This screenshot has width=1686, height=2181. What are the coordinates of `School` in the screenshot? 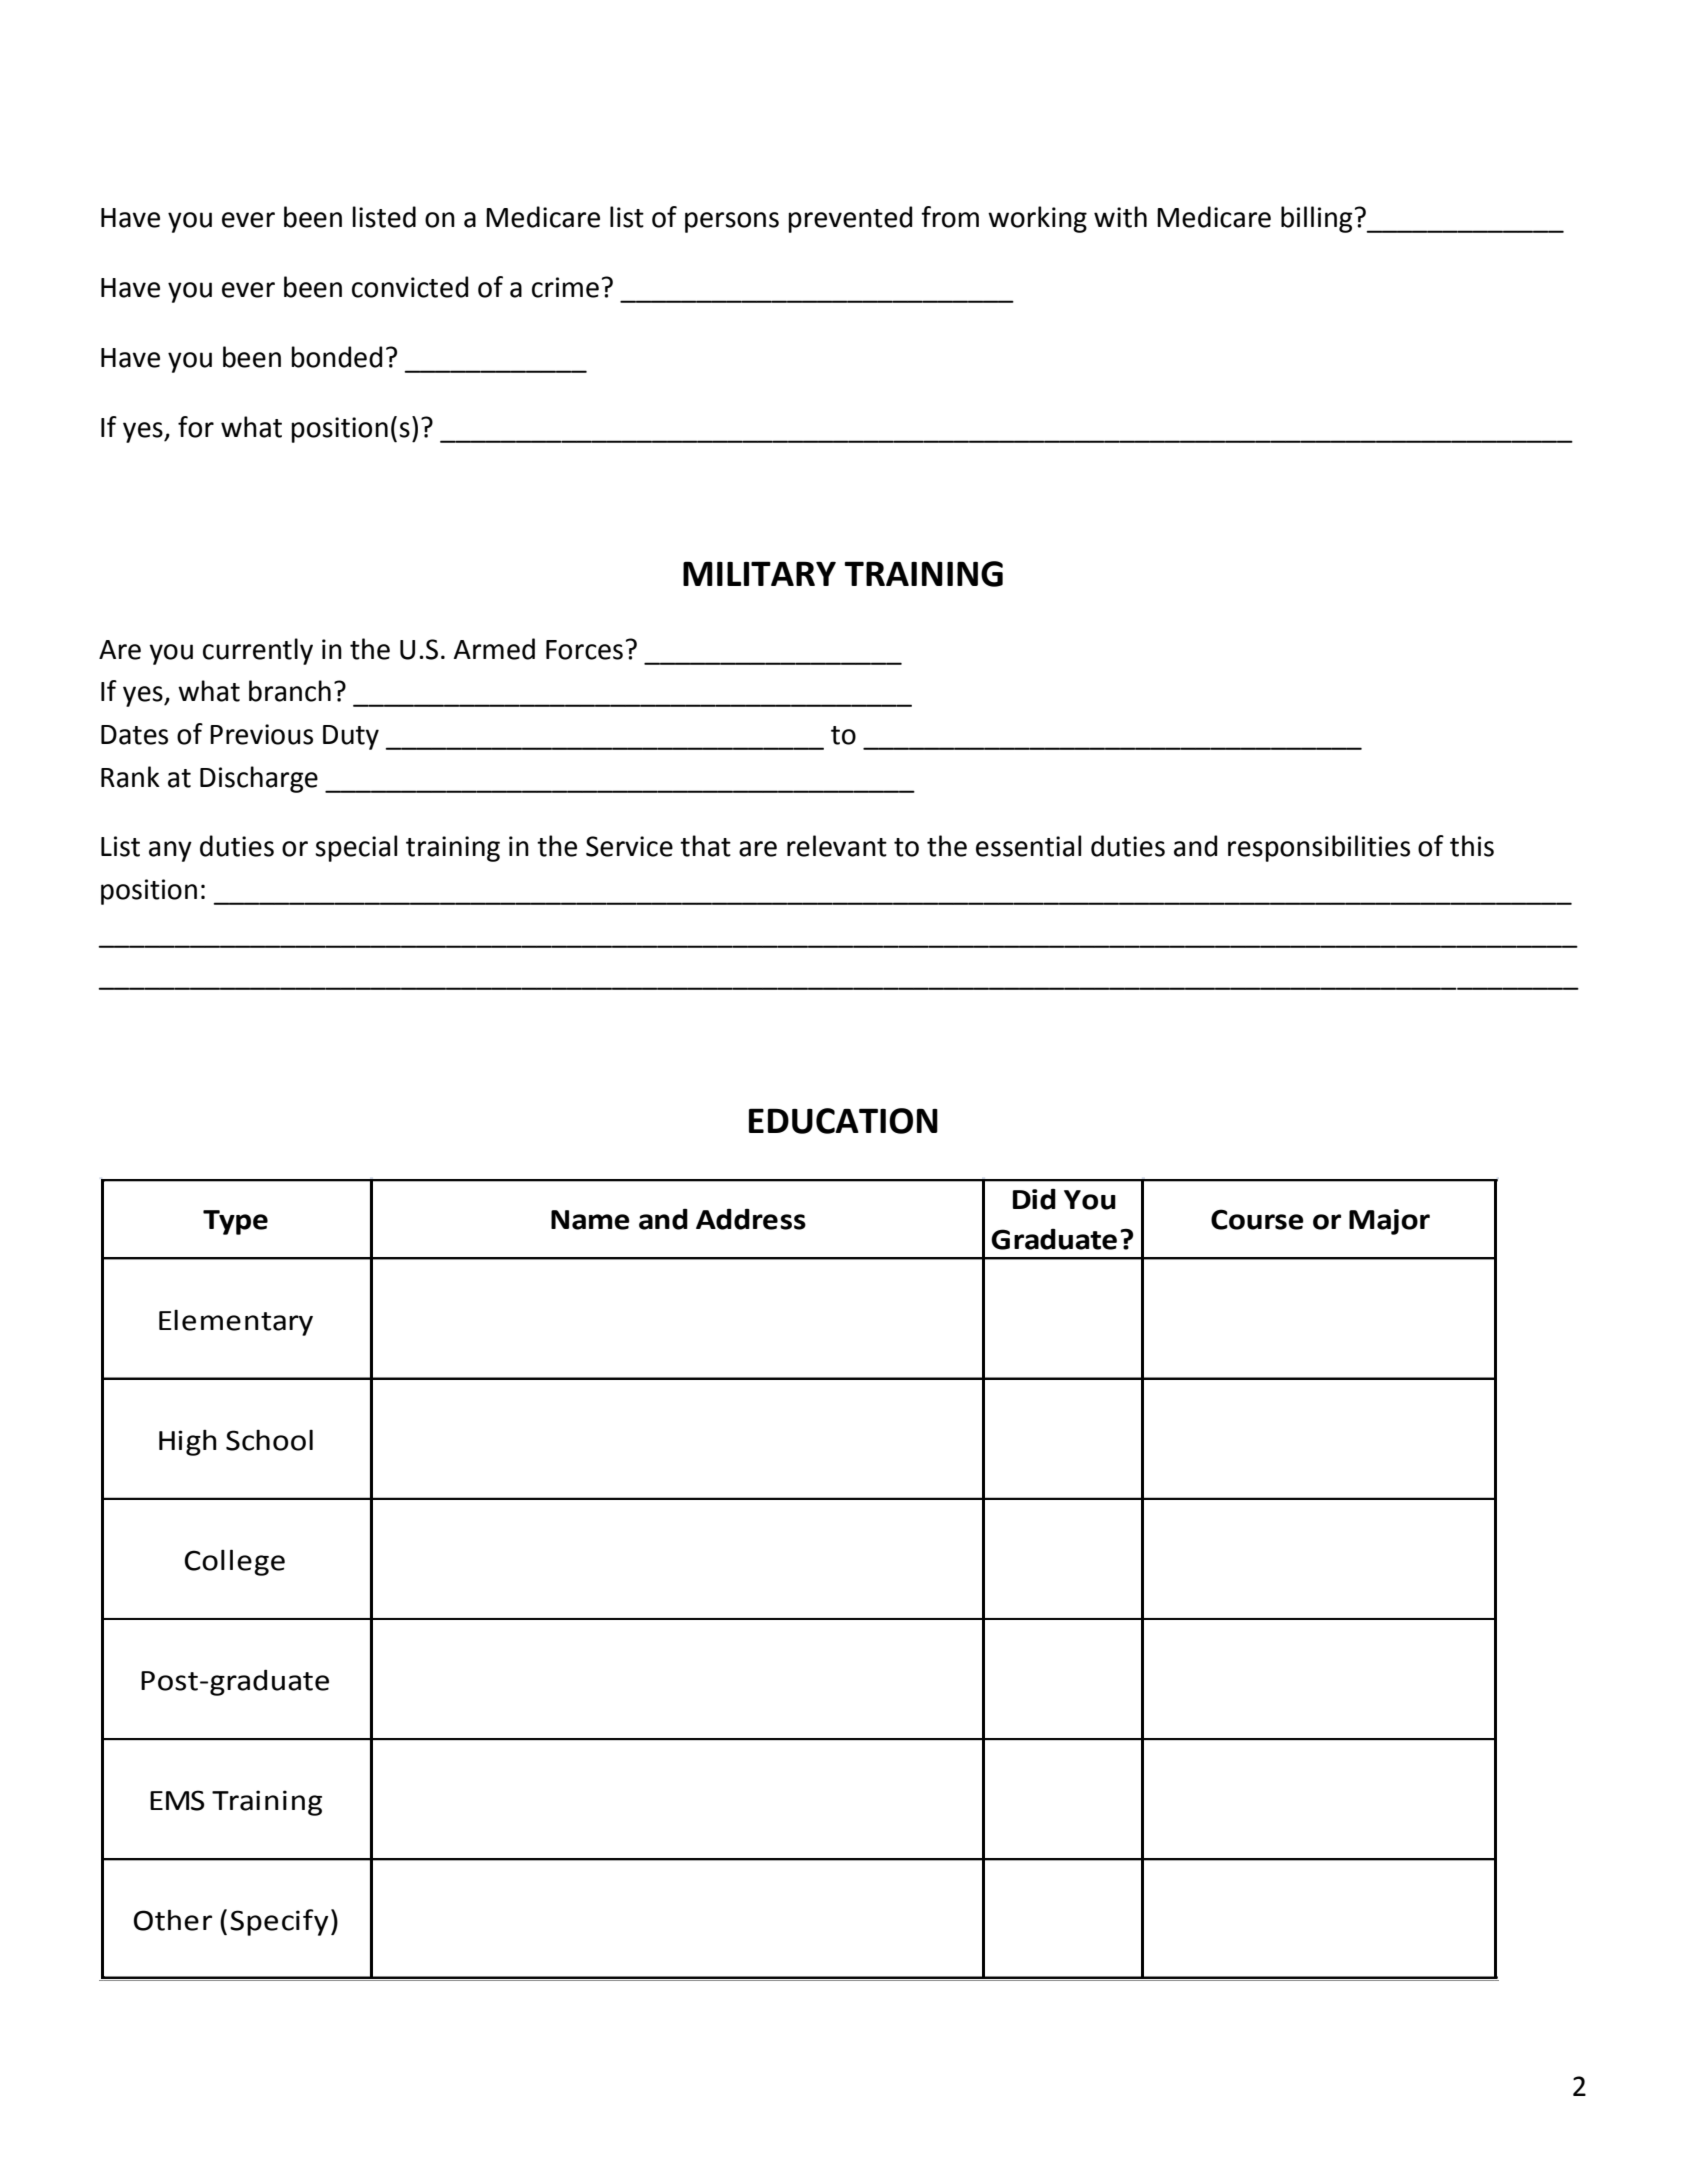 It's located at (269, 1440).
